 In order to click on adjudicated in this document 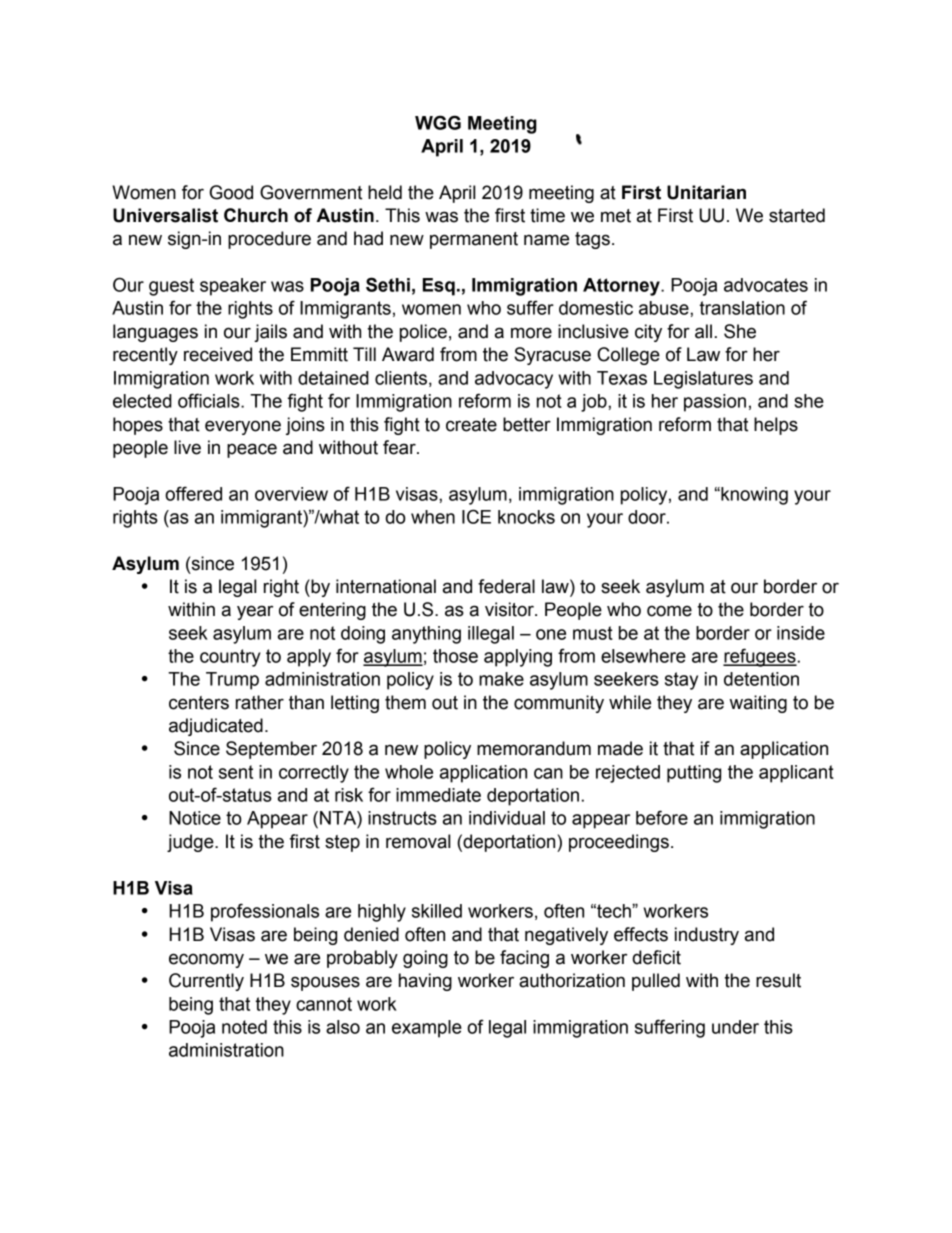, I will do `click(216, 727)`.
